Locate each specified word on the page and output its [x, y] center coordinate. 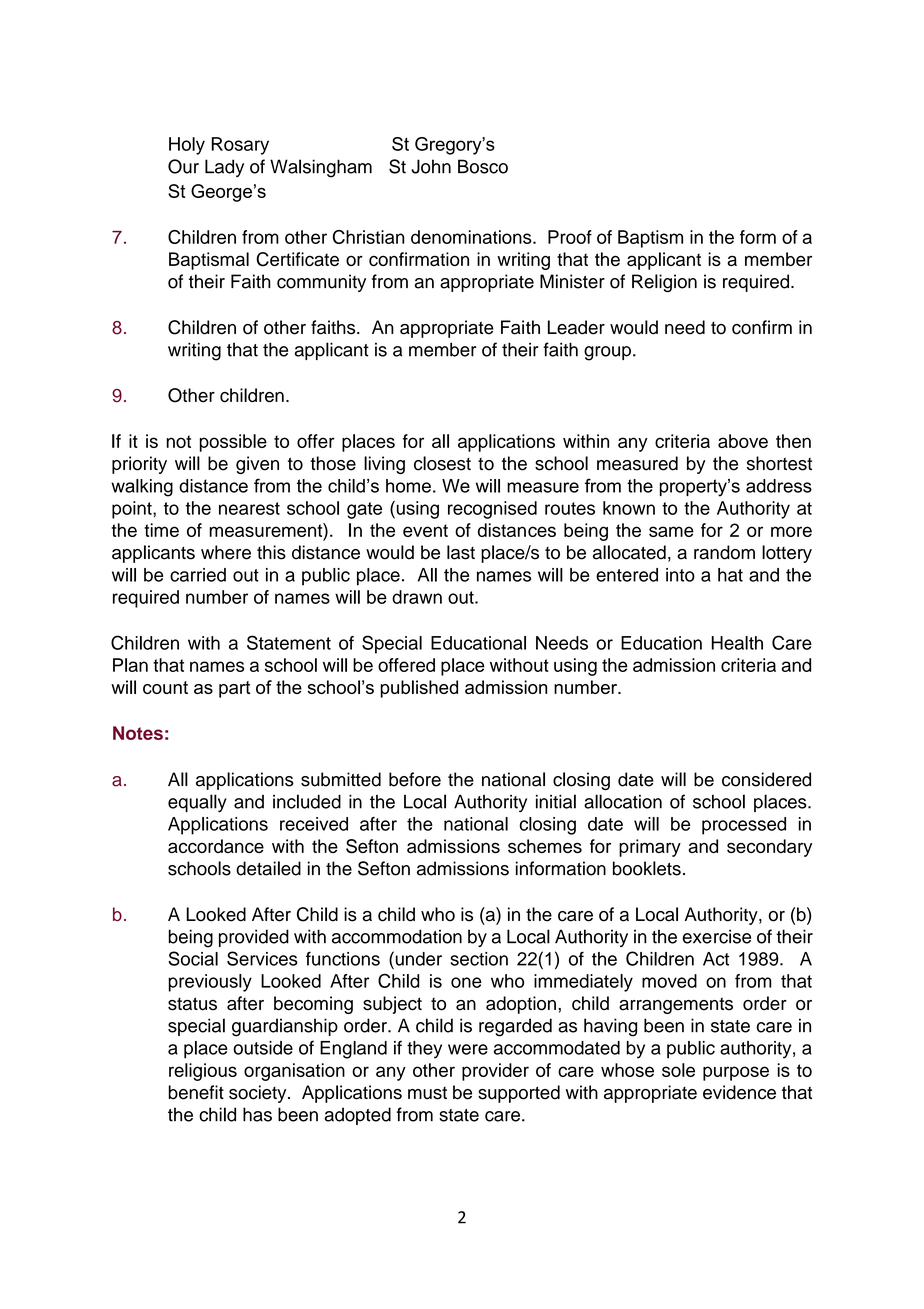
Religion [664, 283]
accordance [216, 846]
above [743, 441]
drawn [417, 597]
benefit [196, 1092]
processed [744, 826]
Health [737, 643]
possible [233, 443]
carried [198, 575]
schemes [545, 846]
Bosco [483, 166]
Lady [224, 168]
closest [442, 463]
